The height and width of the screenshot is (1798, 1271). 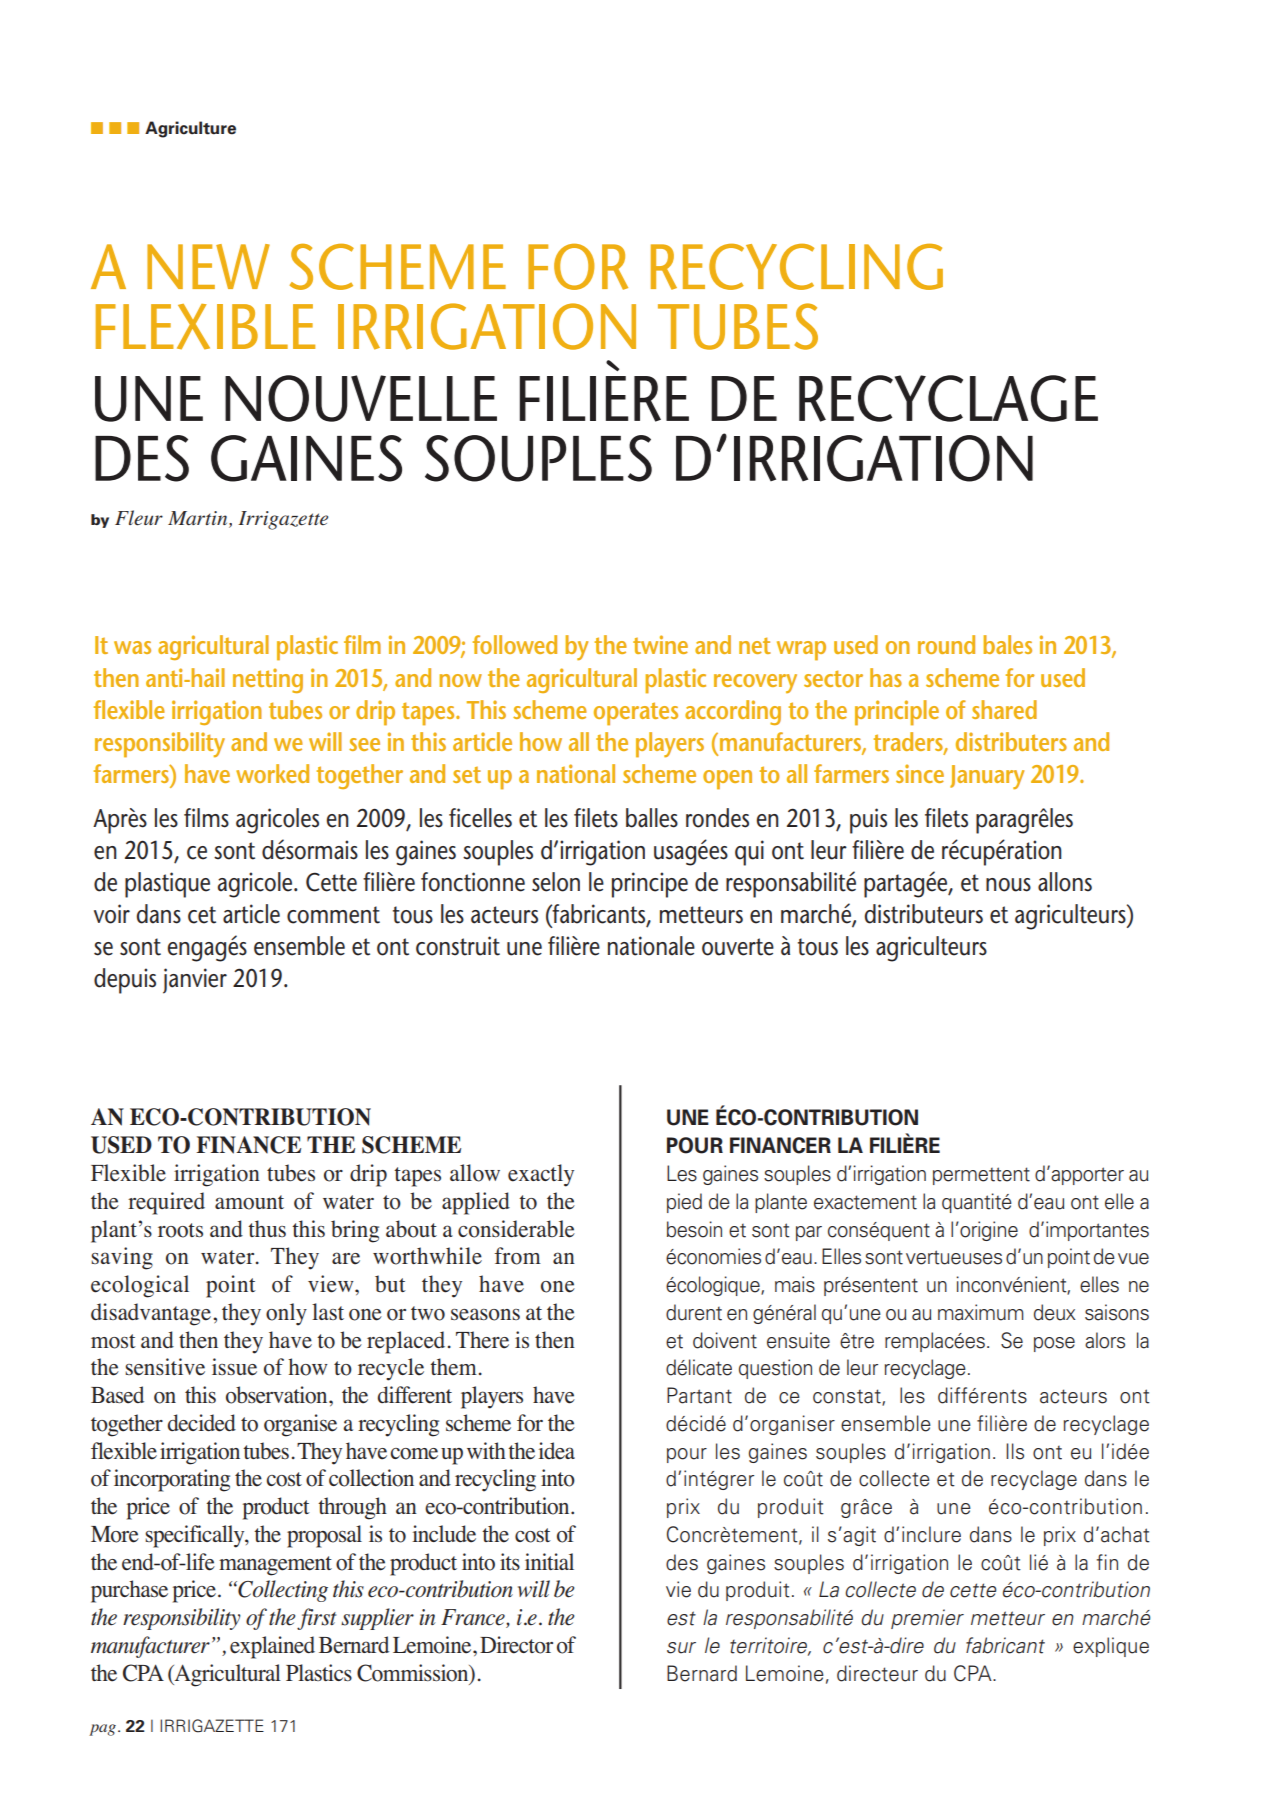 I want to click on NEW, so click(x=208, y=266).
